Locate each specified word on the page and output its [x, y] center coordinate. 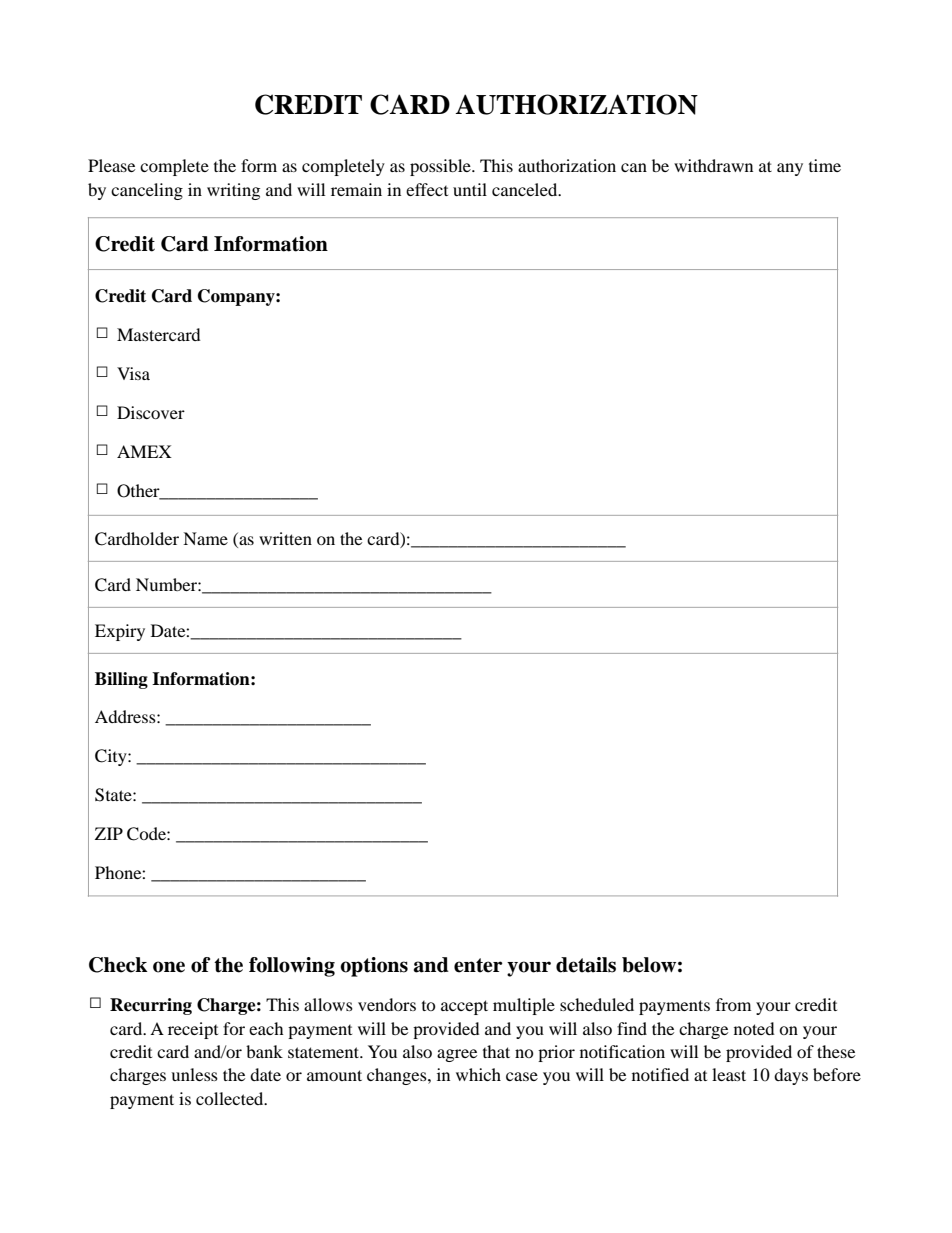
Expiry [120, 632]
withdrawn [713, 165]
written [285, 538]
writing [233, 191]
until [470, 189]
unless [194, 1074]
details [586, 965]
